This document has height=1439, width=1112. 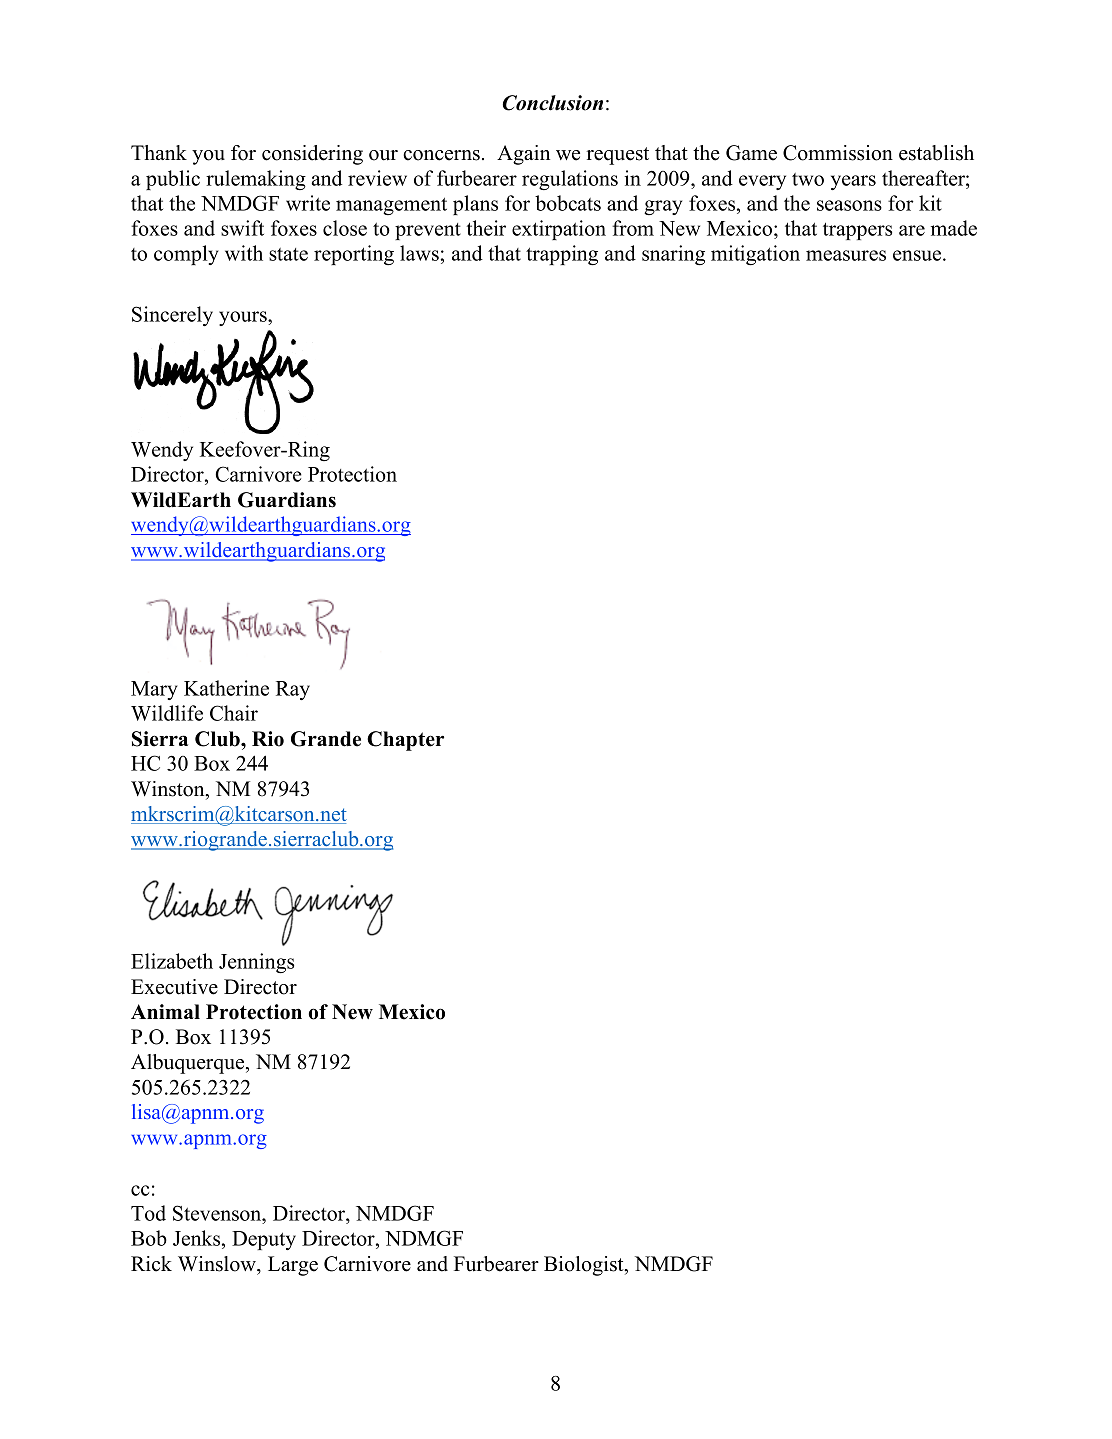 What do you see at coordinates (846, 255) in the document?
I see `measures` at bounding box center [846, 255].
